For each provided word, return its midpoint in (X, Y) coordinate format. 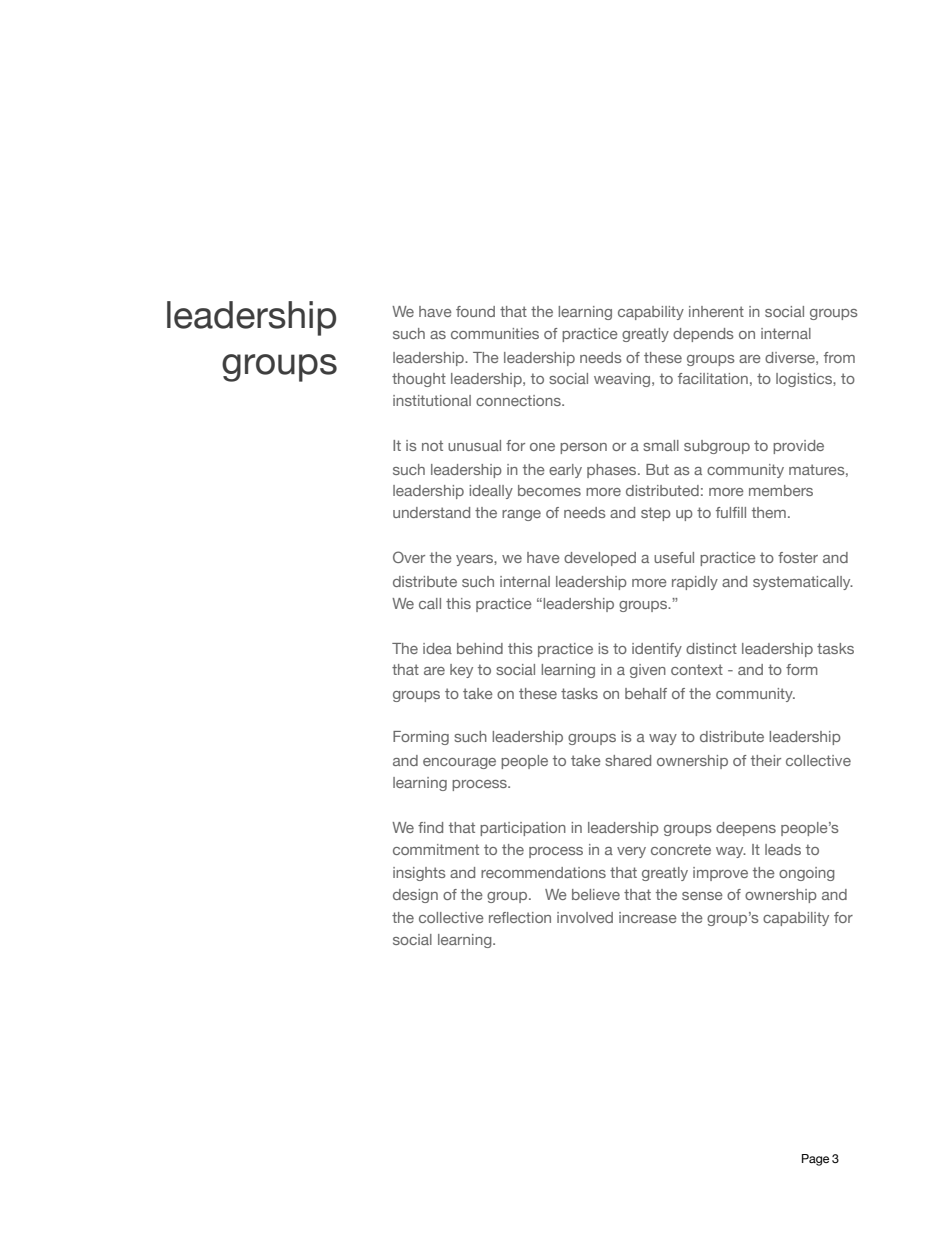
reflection (520, 917)
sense (702, 896)
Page (815, 1160)
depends (703, 335)
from (839, 357)
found (475, 311)
